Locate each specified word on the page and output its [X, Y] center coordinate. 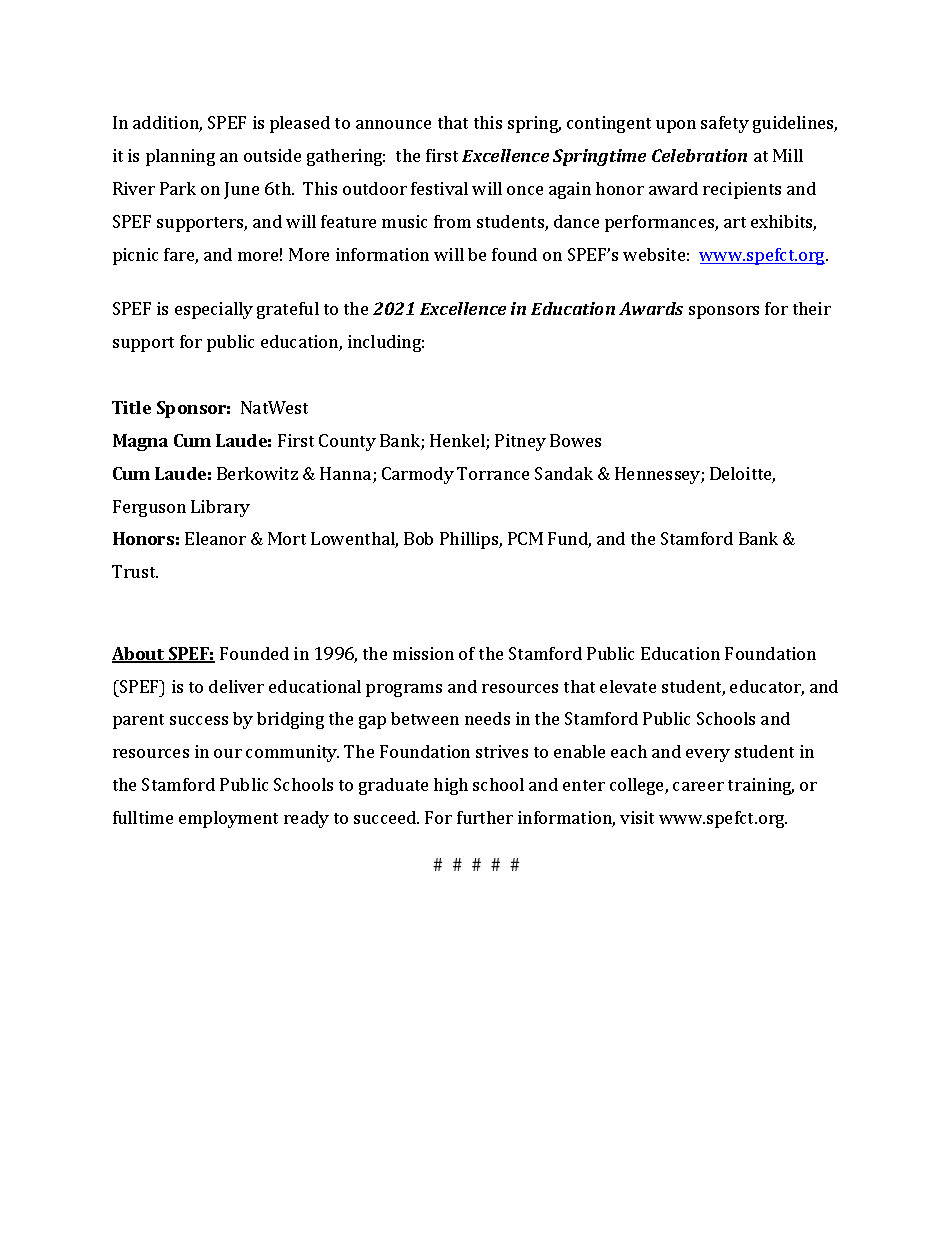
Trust [135, 571]
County [347, 442]
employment [228, 819]
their [812, 308]
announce [393, 124]
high [451, 786]
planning [180, 157]
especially [214, 310]
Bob [418, 538]
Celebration [699, 155]
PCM [525, 538]
